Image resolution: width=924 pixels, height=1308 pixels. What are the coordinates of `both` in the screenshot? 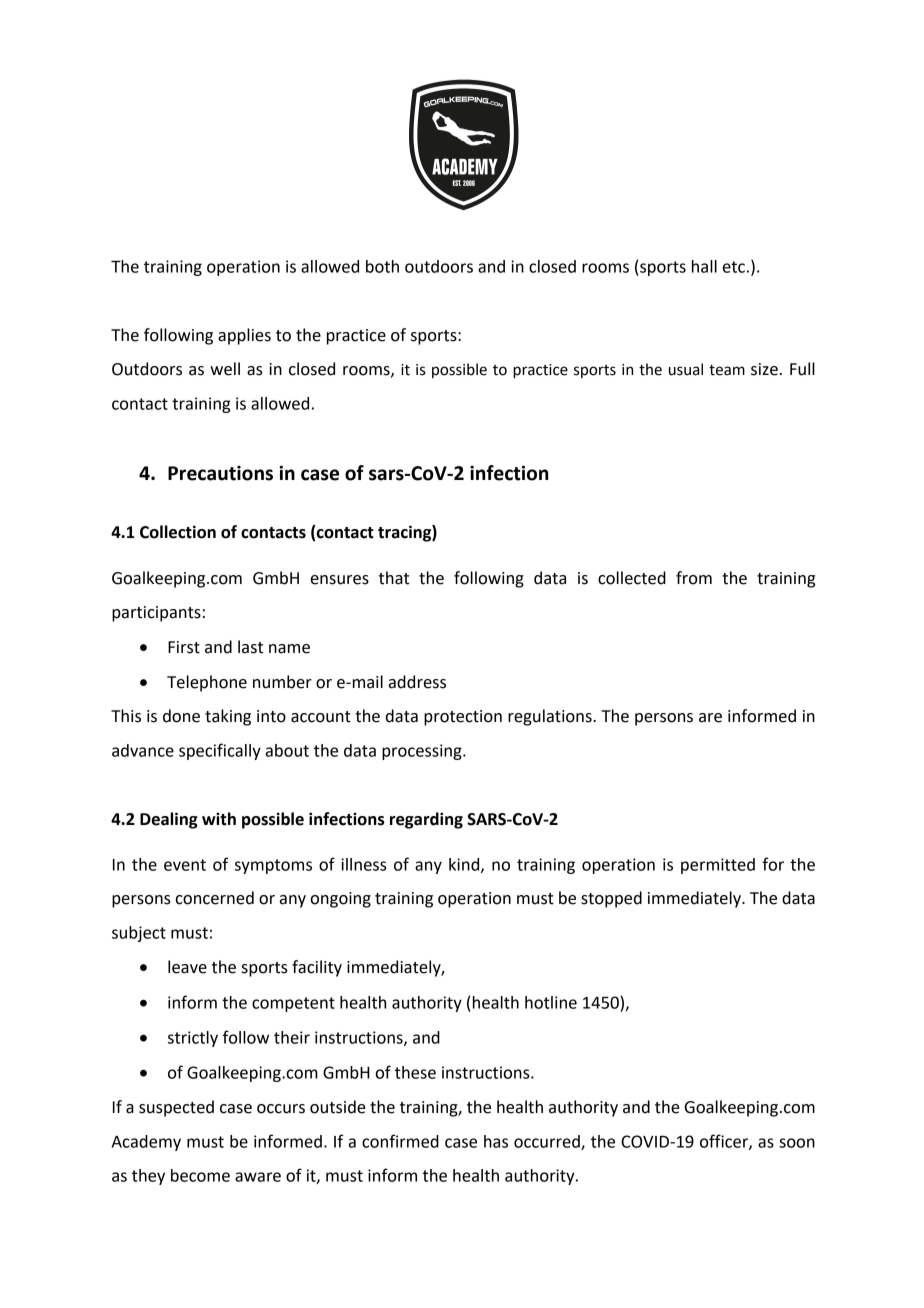 It's located at (382, 266).
